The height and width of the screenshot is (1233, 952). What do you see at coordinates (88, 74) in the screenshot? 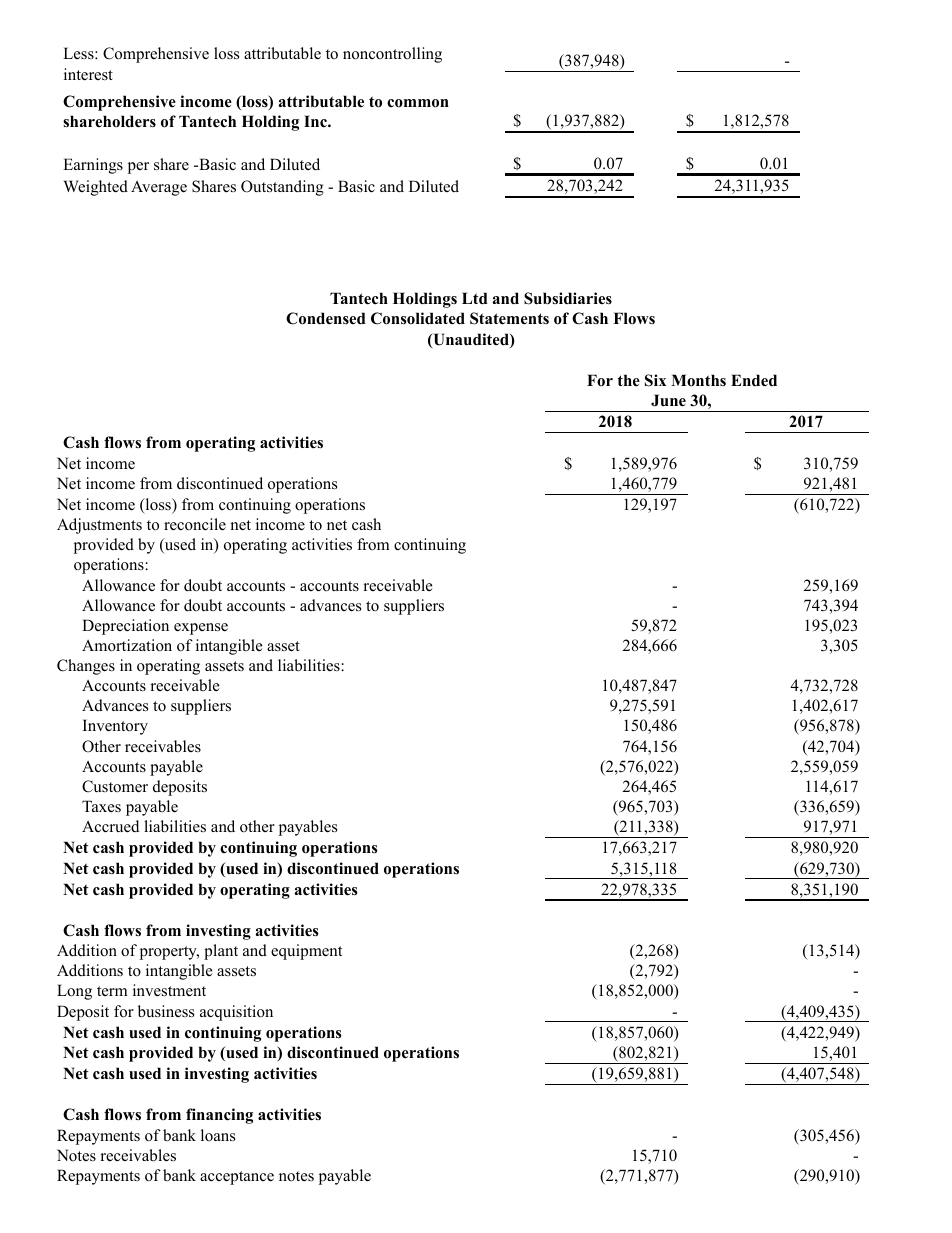
I see `interest` at bounding box center [88, 74].
